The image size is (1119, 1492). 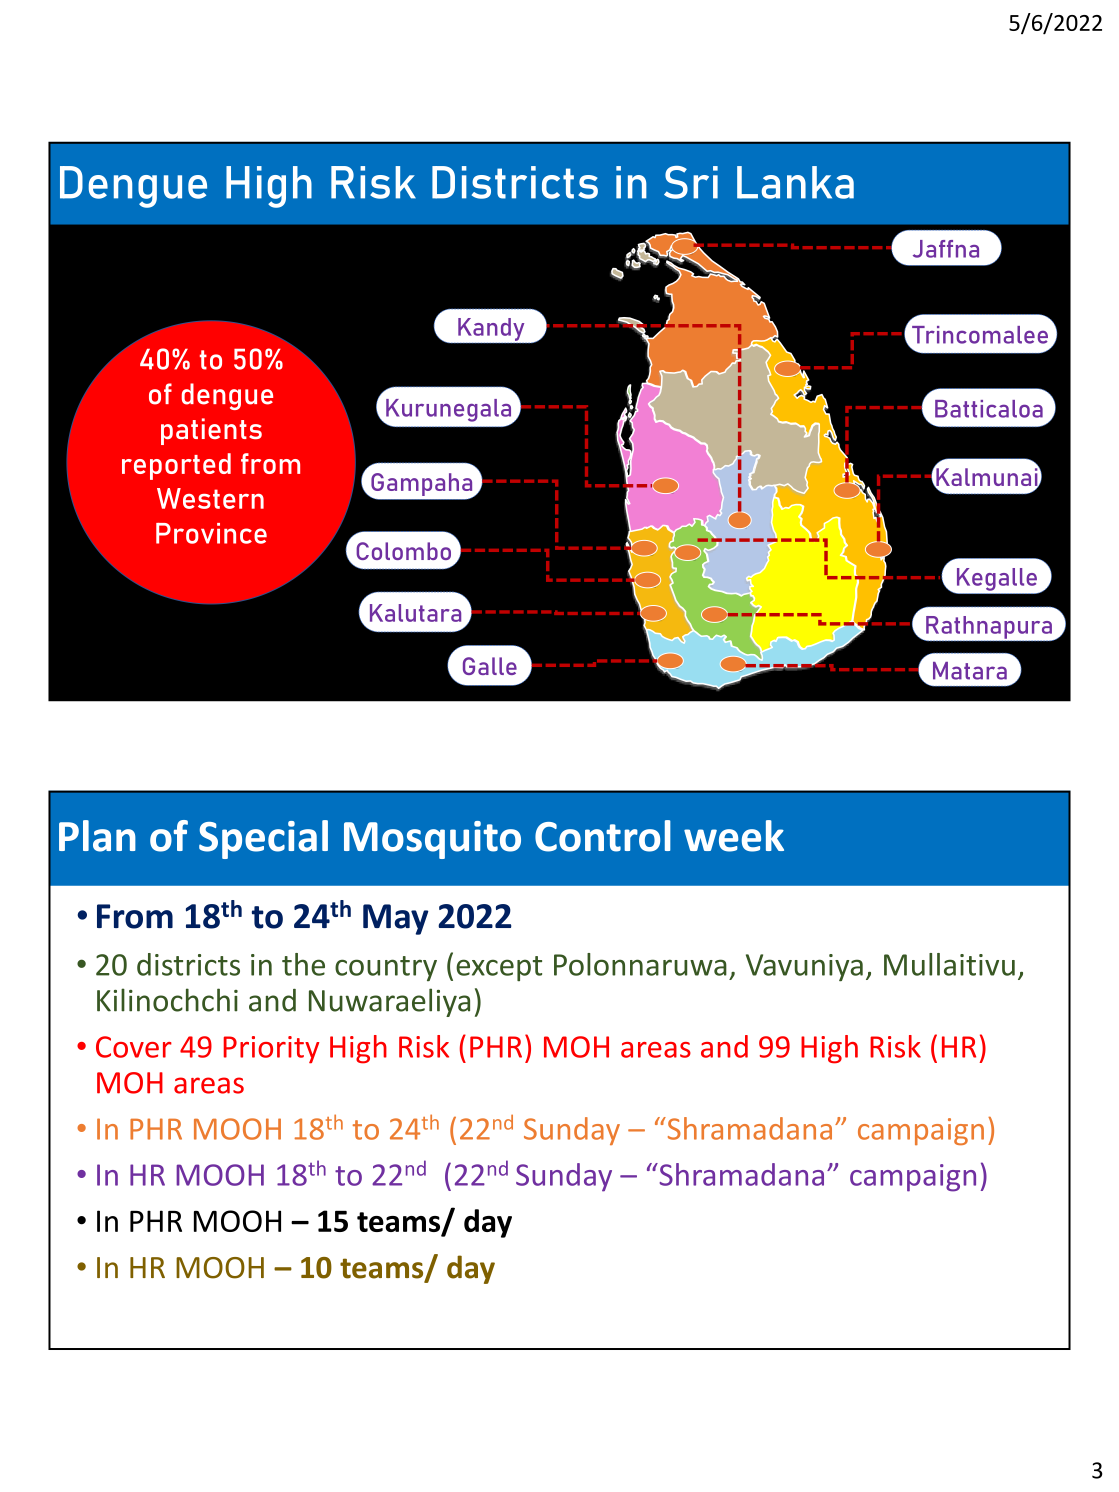 What do you see at coordinates (211, 431) in the page?
I see `patients` at bounding box center [211, 431].
